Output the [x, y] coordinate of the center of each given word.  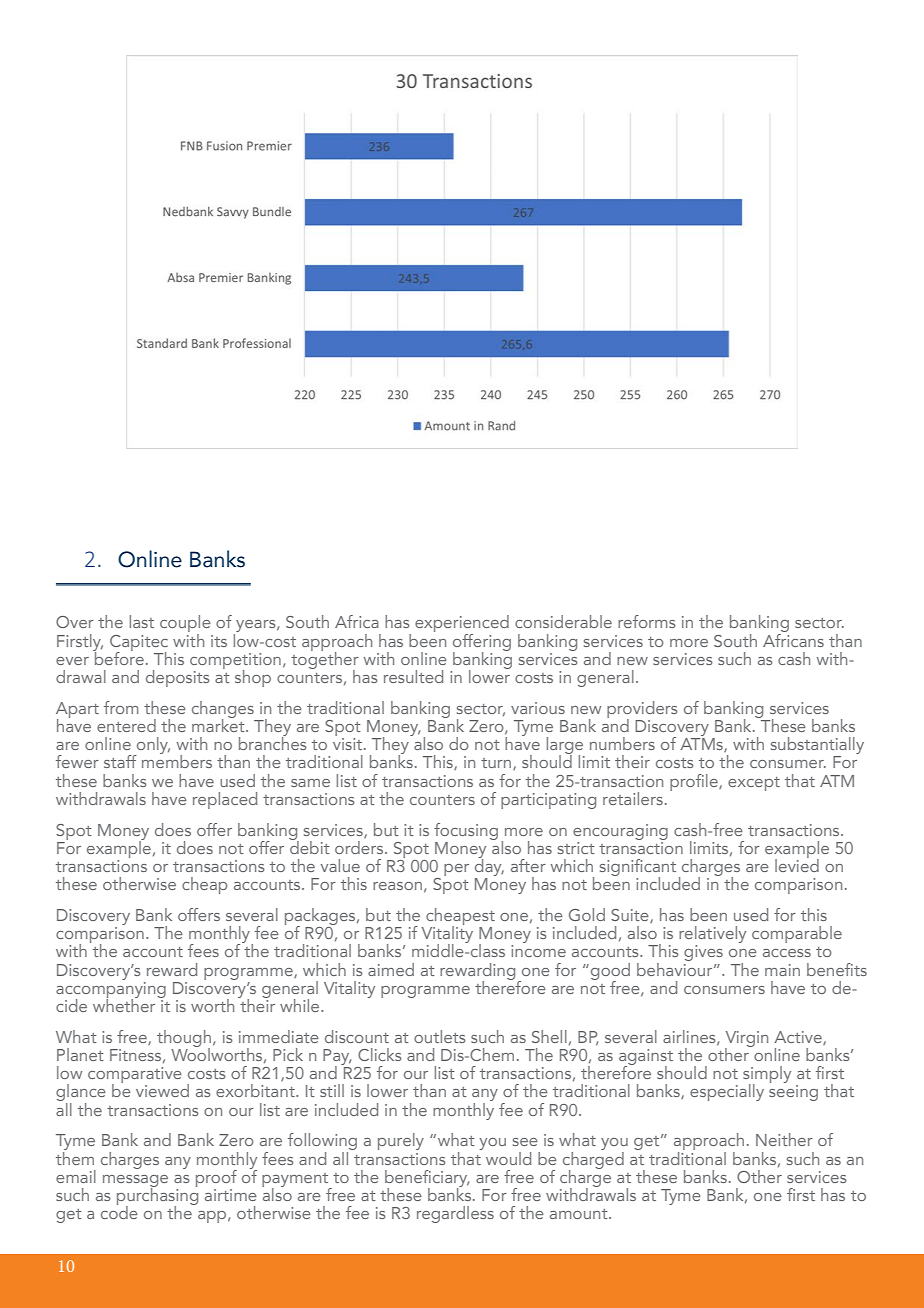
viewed [162, 1090]
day [489, 867]
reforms [647, 621]
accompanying [111, 989]
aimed [391, 969]
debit [309, 846]
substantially [817, 747]
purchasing [157, 1196]
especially [727, 1092]
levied [797, 864]
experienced [462, 625]
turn [497, 764]
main [782, 970]
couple [185, 625]
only [152, 746]
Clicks [380, 1054]
